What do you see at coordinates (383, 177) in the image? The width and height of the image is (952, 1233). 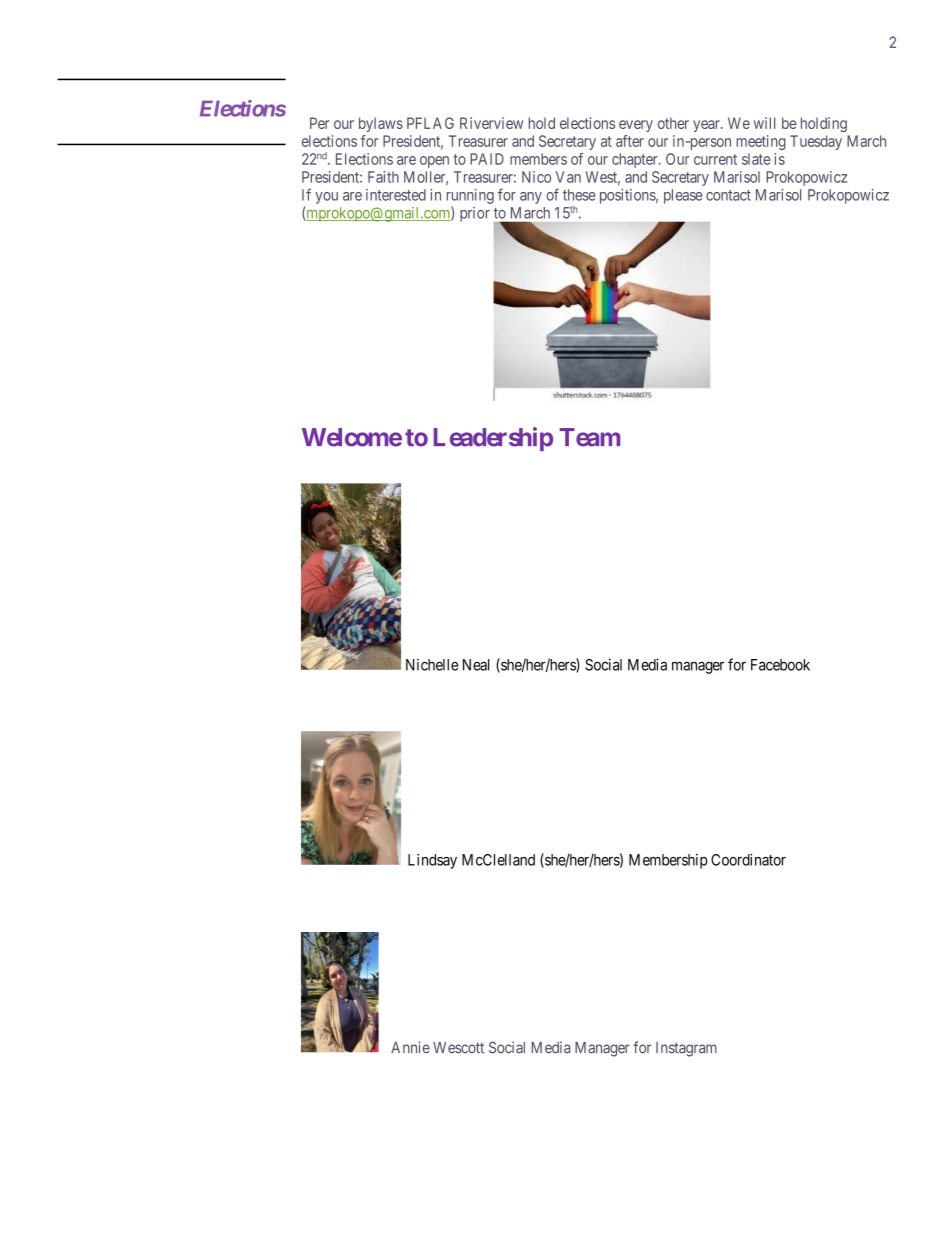 I see `Faith` at bounding box center [383, 177].
